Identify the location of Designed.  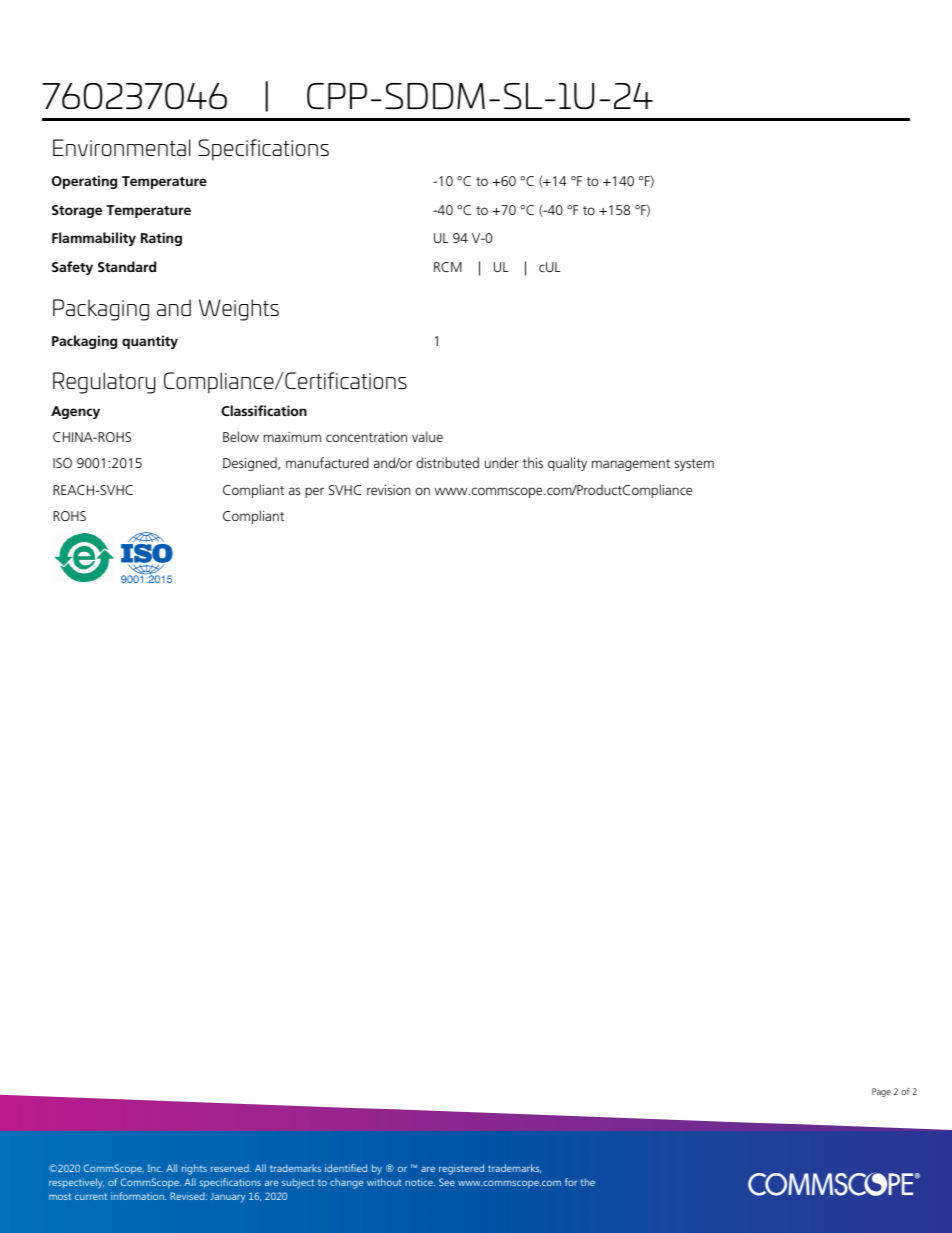
(251, 464).
